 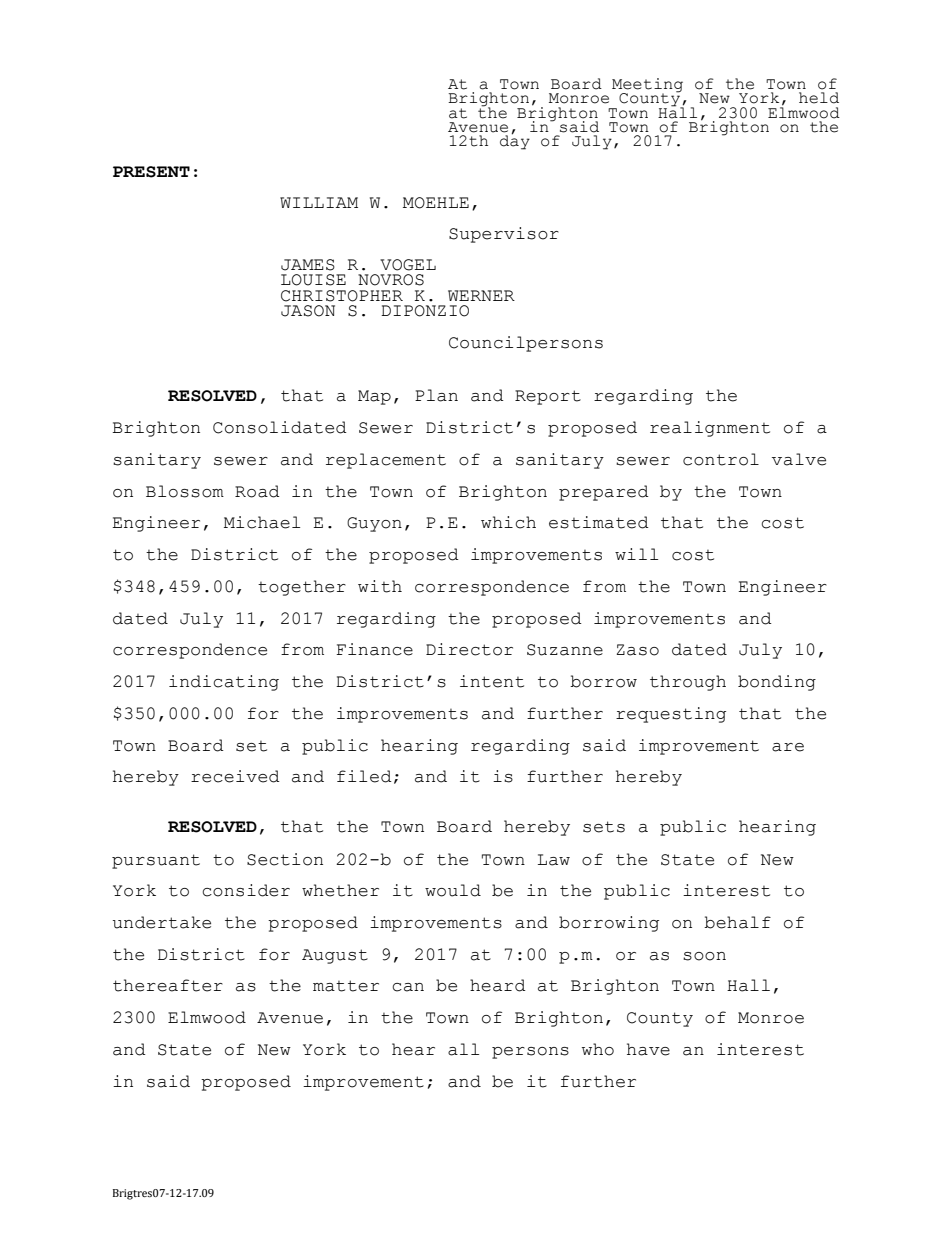 I want to click on control, so click(x=721, y=459).
